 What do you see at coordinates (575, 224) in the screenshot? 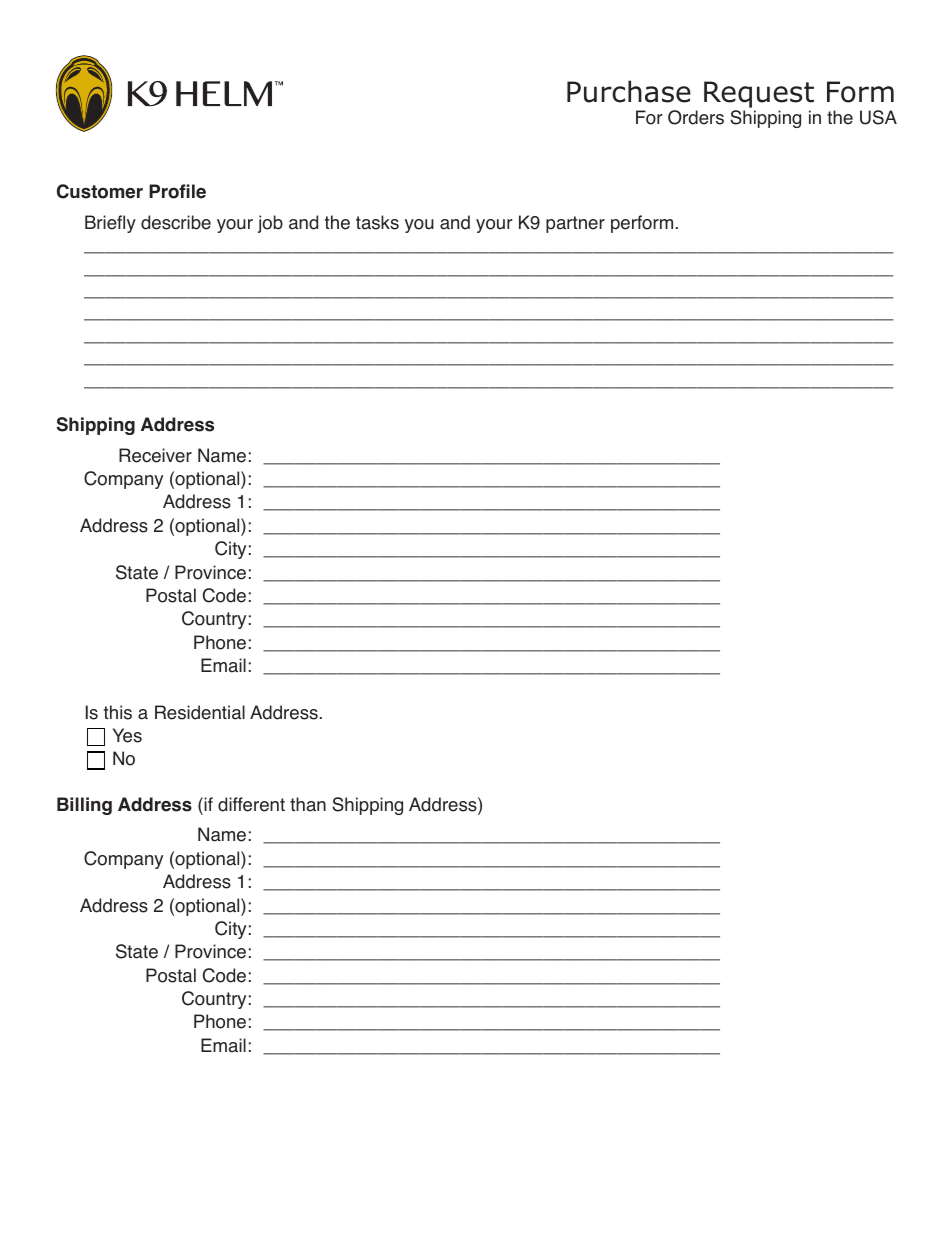
I see `partner` at bounding box center [575, 224].
